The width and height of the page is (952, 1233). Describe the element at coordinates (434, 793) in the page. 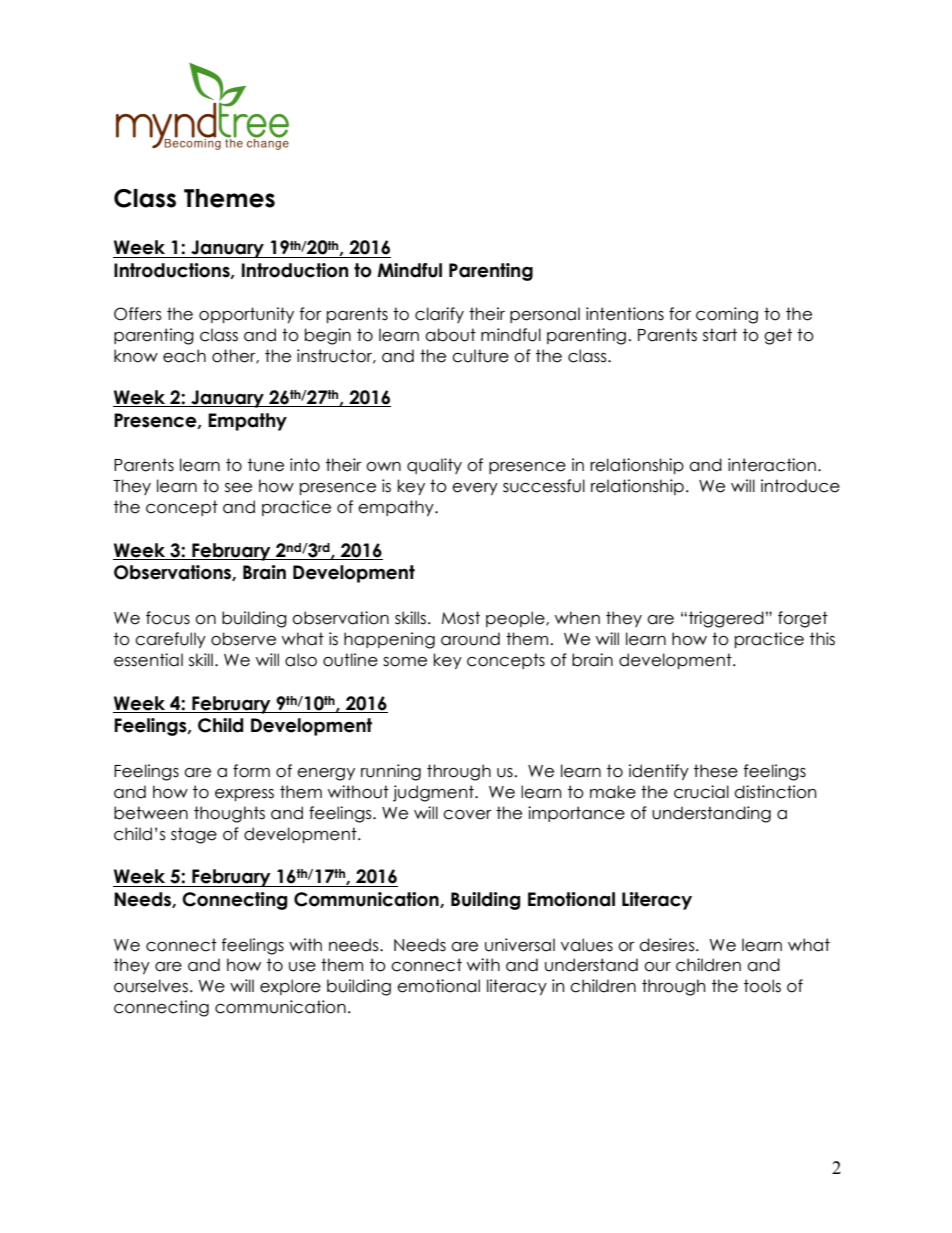

I see `judgment` at that location.
